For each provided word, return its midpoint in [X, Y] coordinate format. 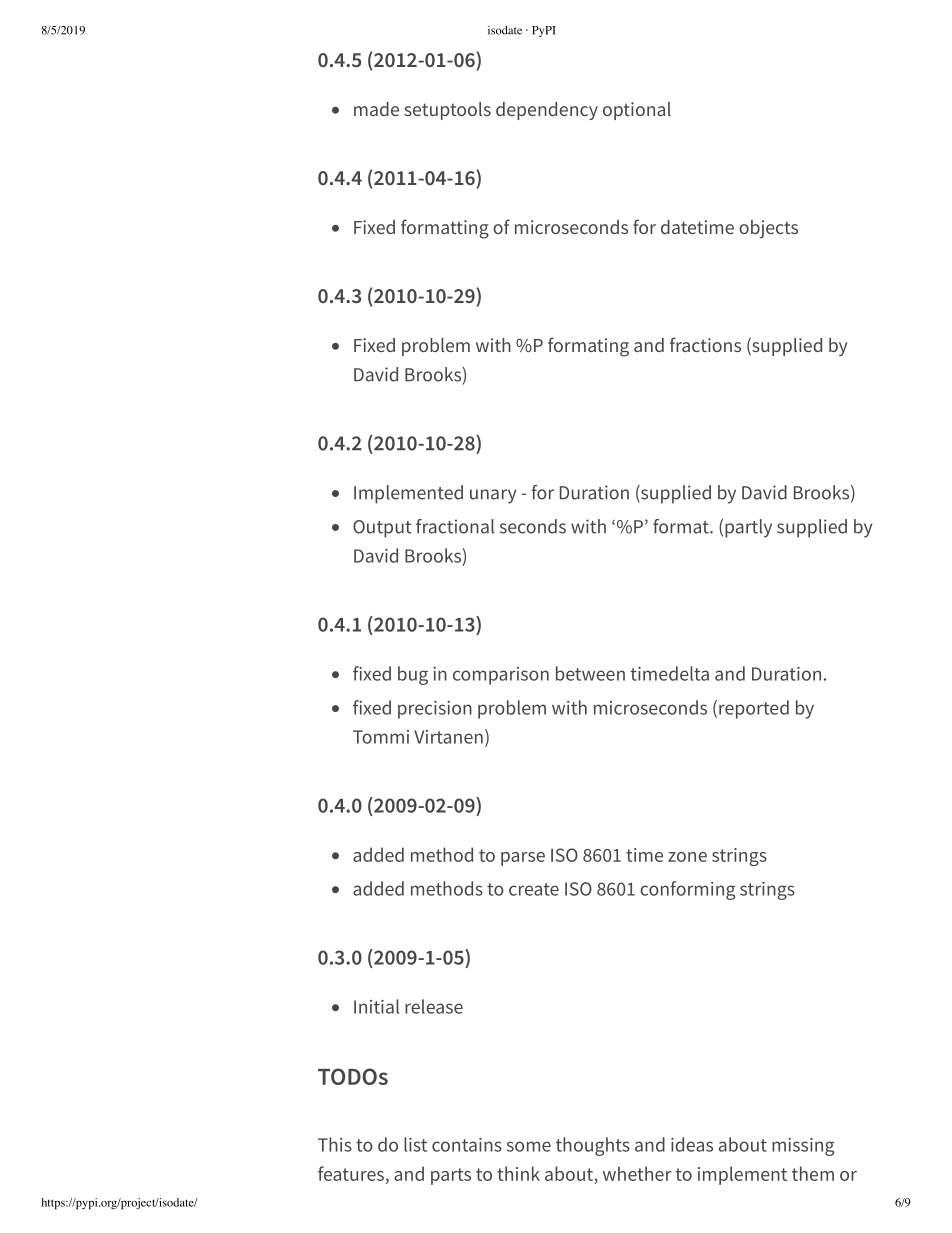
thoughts [593, 1146]
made [376, 109]
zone [687, 857]
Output [382, 529]
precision [435, 710]
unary [493, 496]
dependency [547, 111]
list [415, 1144]
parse [523, 859]
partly [748, 528]
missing [803, 1147]
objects [768, 229]
